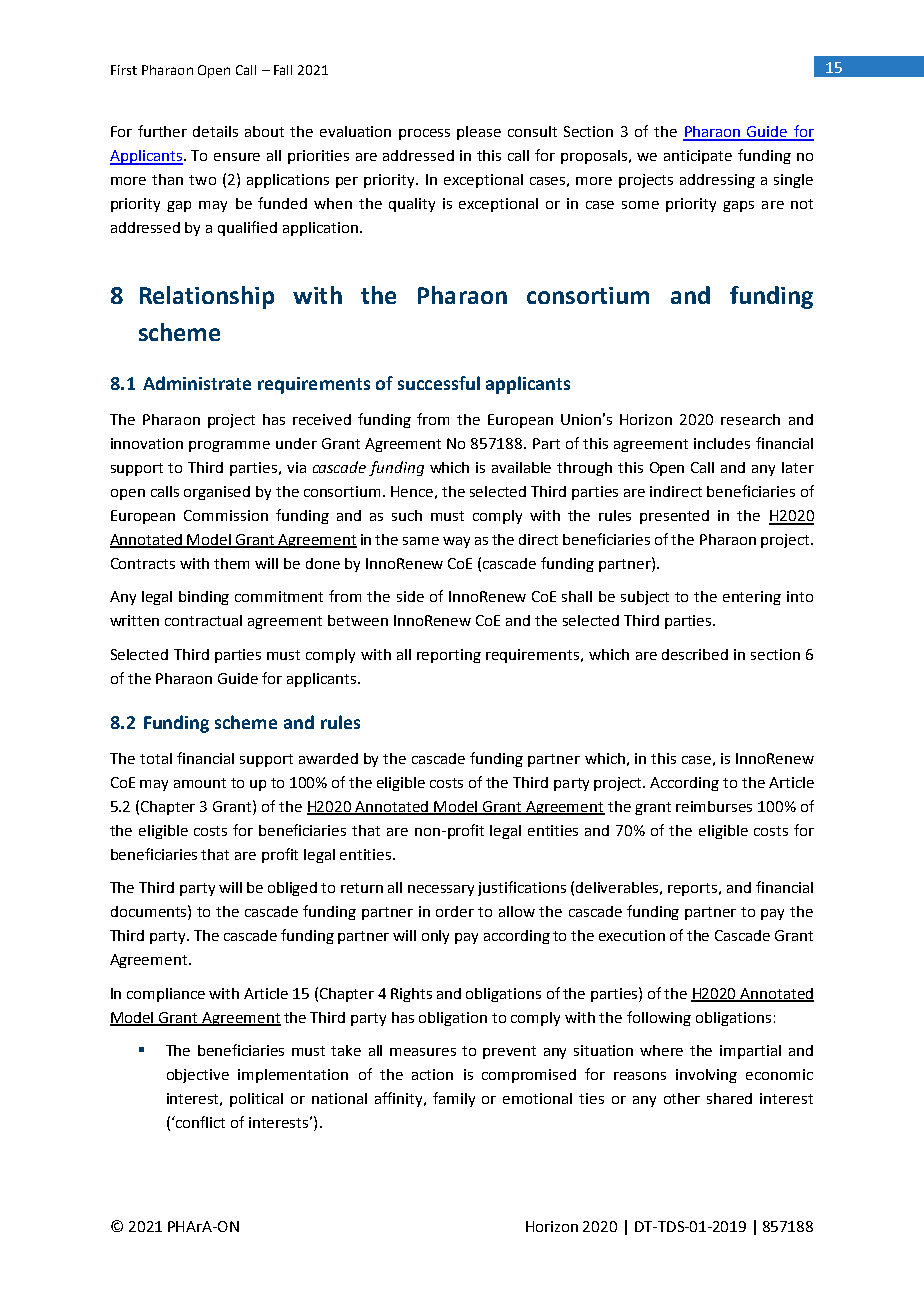  What do you see at coordinates (454, 1099) in the image?
I see `family` at bounding box center [454, 1099].
